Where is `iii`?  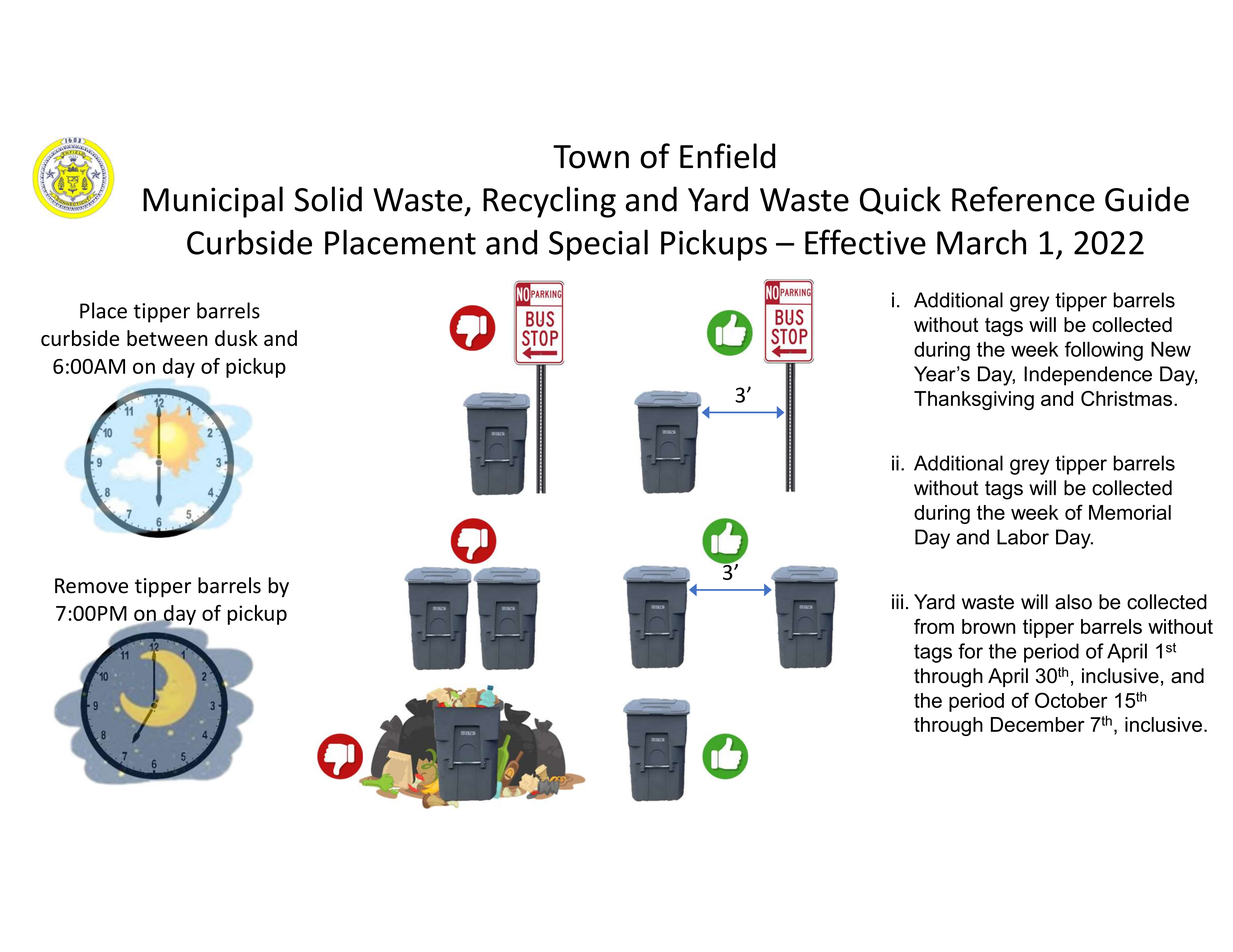 iii is located at coordinates (897, 601).
